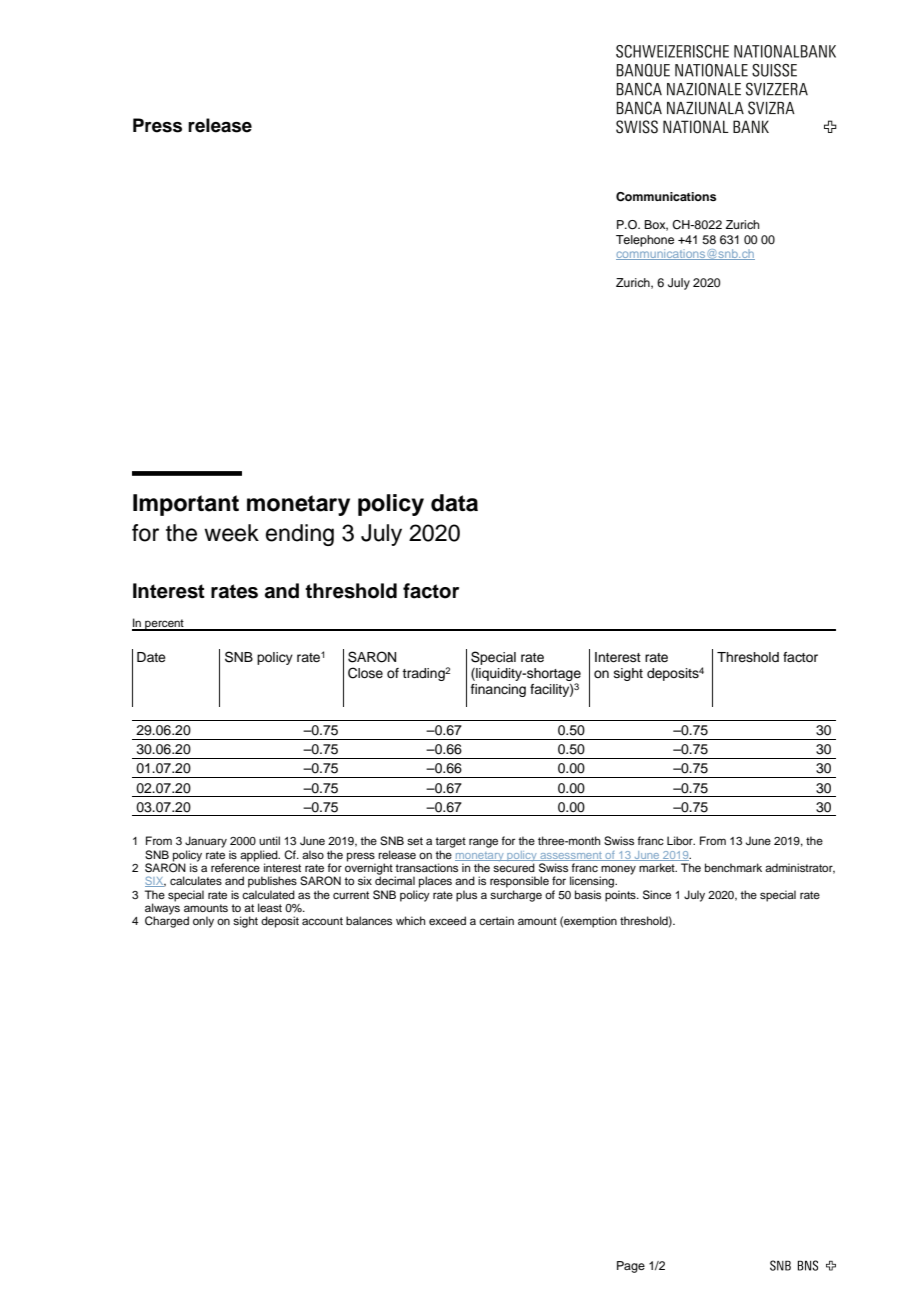  What do you see at coordinates (681, 840) in the page?
I see `Libor` at bounding box center [681, 840].
